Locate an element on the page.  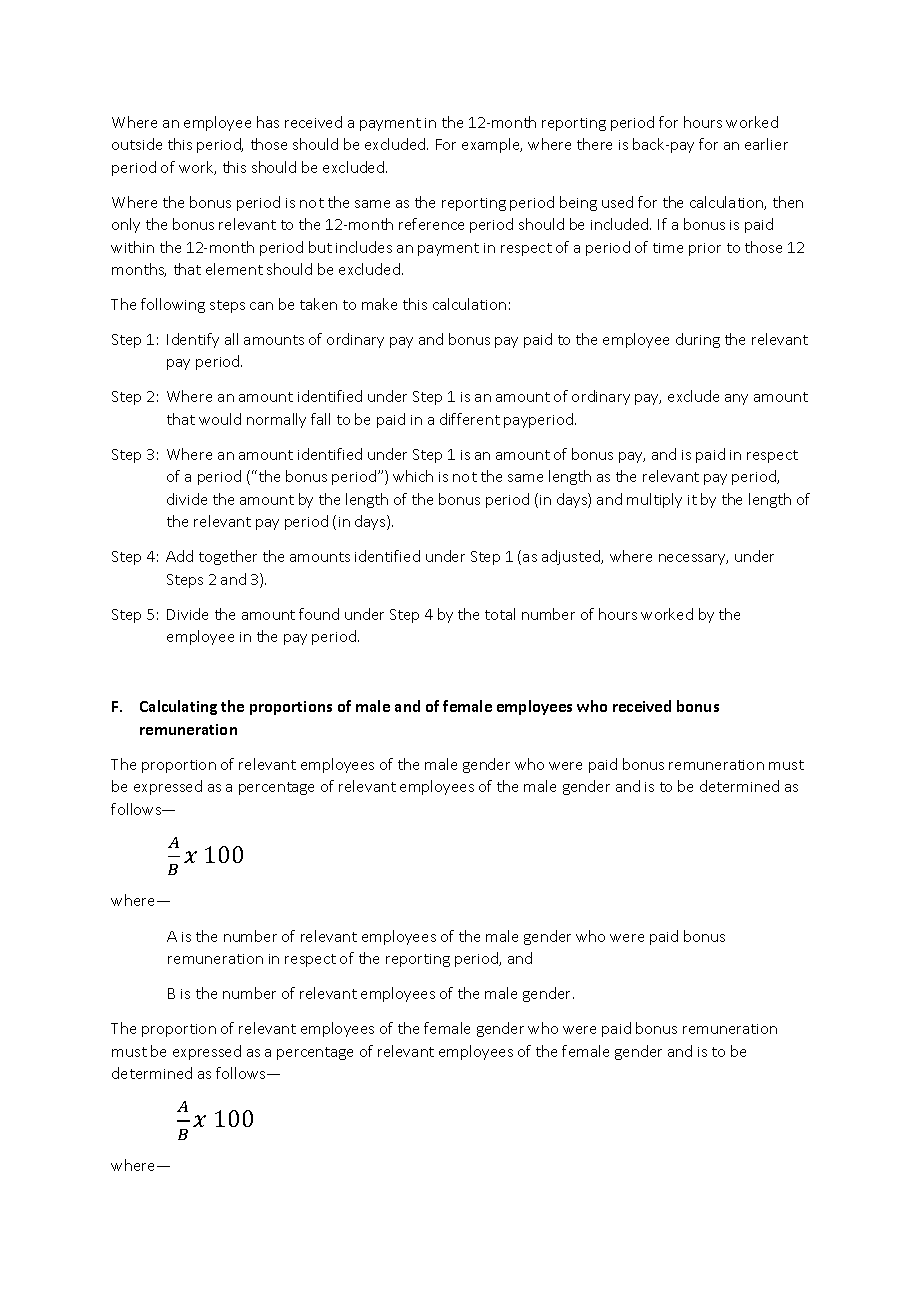
different is located at coordinates (470, 419).
